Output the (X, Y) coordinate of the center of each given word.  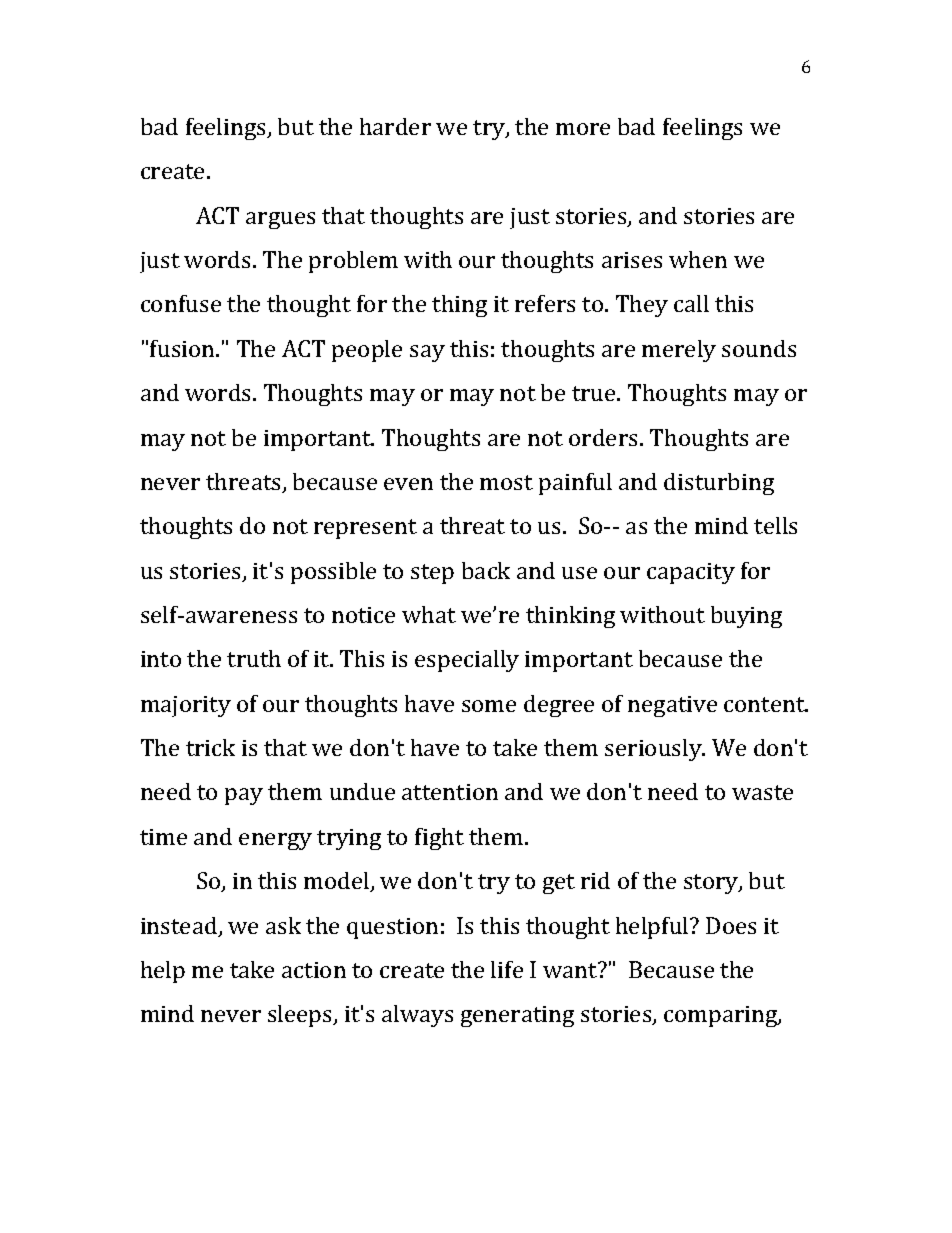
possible (333, 573)
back (486, 570)
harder (395, 126)
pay (244, 796)
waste (762, 792)
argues (280, 220)
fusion (183, 348)
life (507, 969)
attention (450, 792)
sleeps (301, 1016)
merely (679, 351)
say (427, 353)
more (583, 129)
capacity (691, 573)
